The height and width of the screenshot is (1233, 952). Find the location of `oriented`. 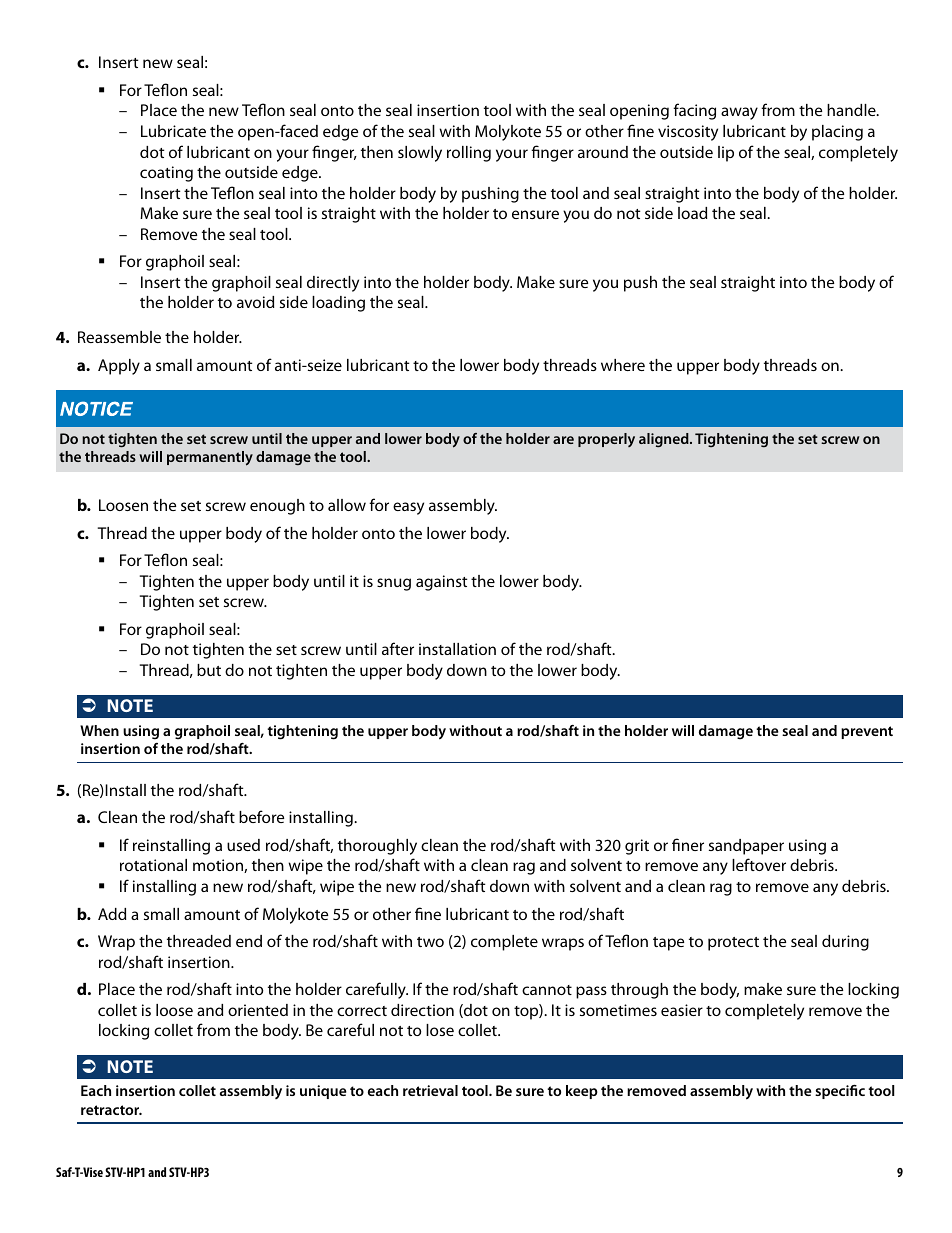

oriented is located at coordinates (258, 1010).
